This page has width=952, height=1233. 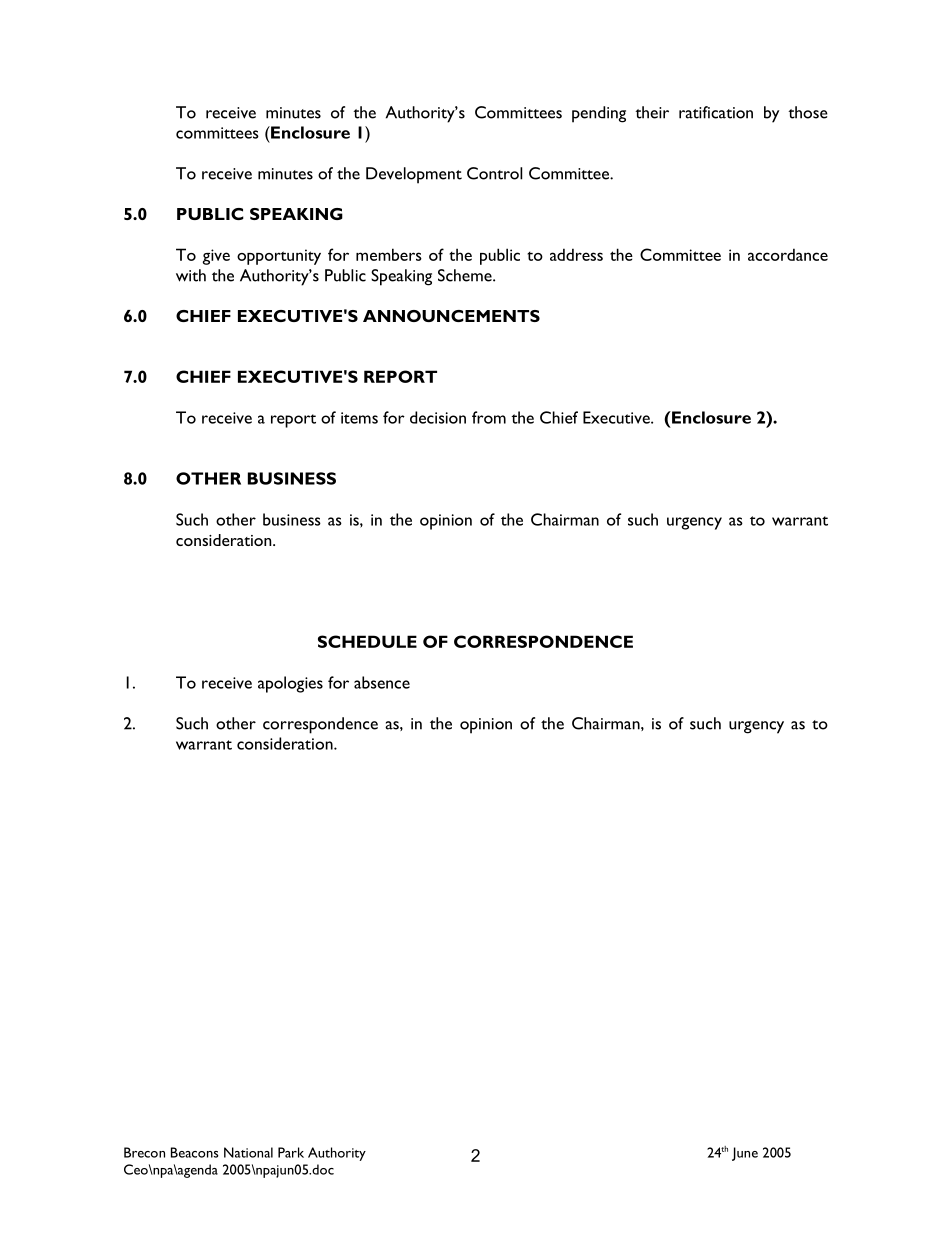 I want to click on ratification, so click(x=716, y=112).
